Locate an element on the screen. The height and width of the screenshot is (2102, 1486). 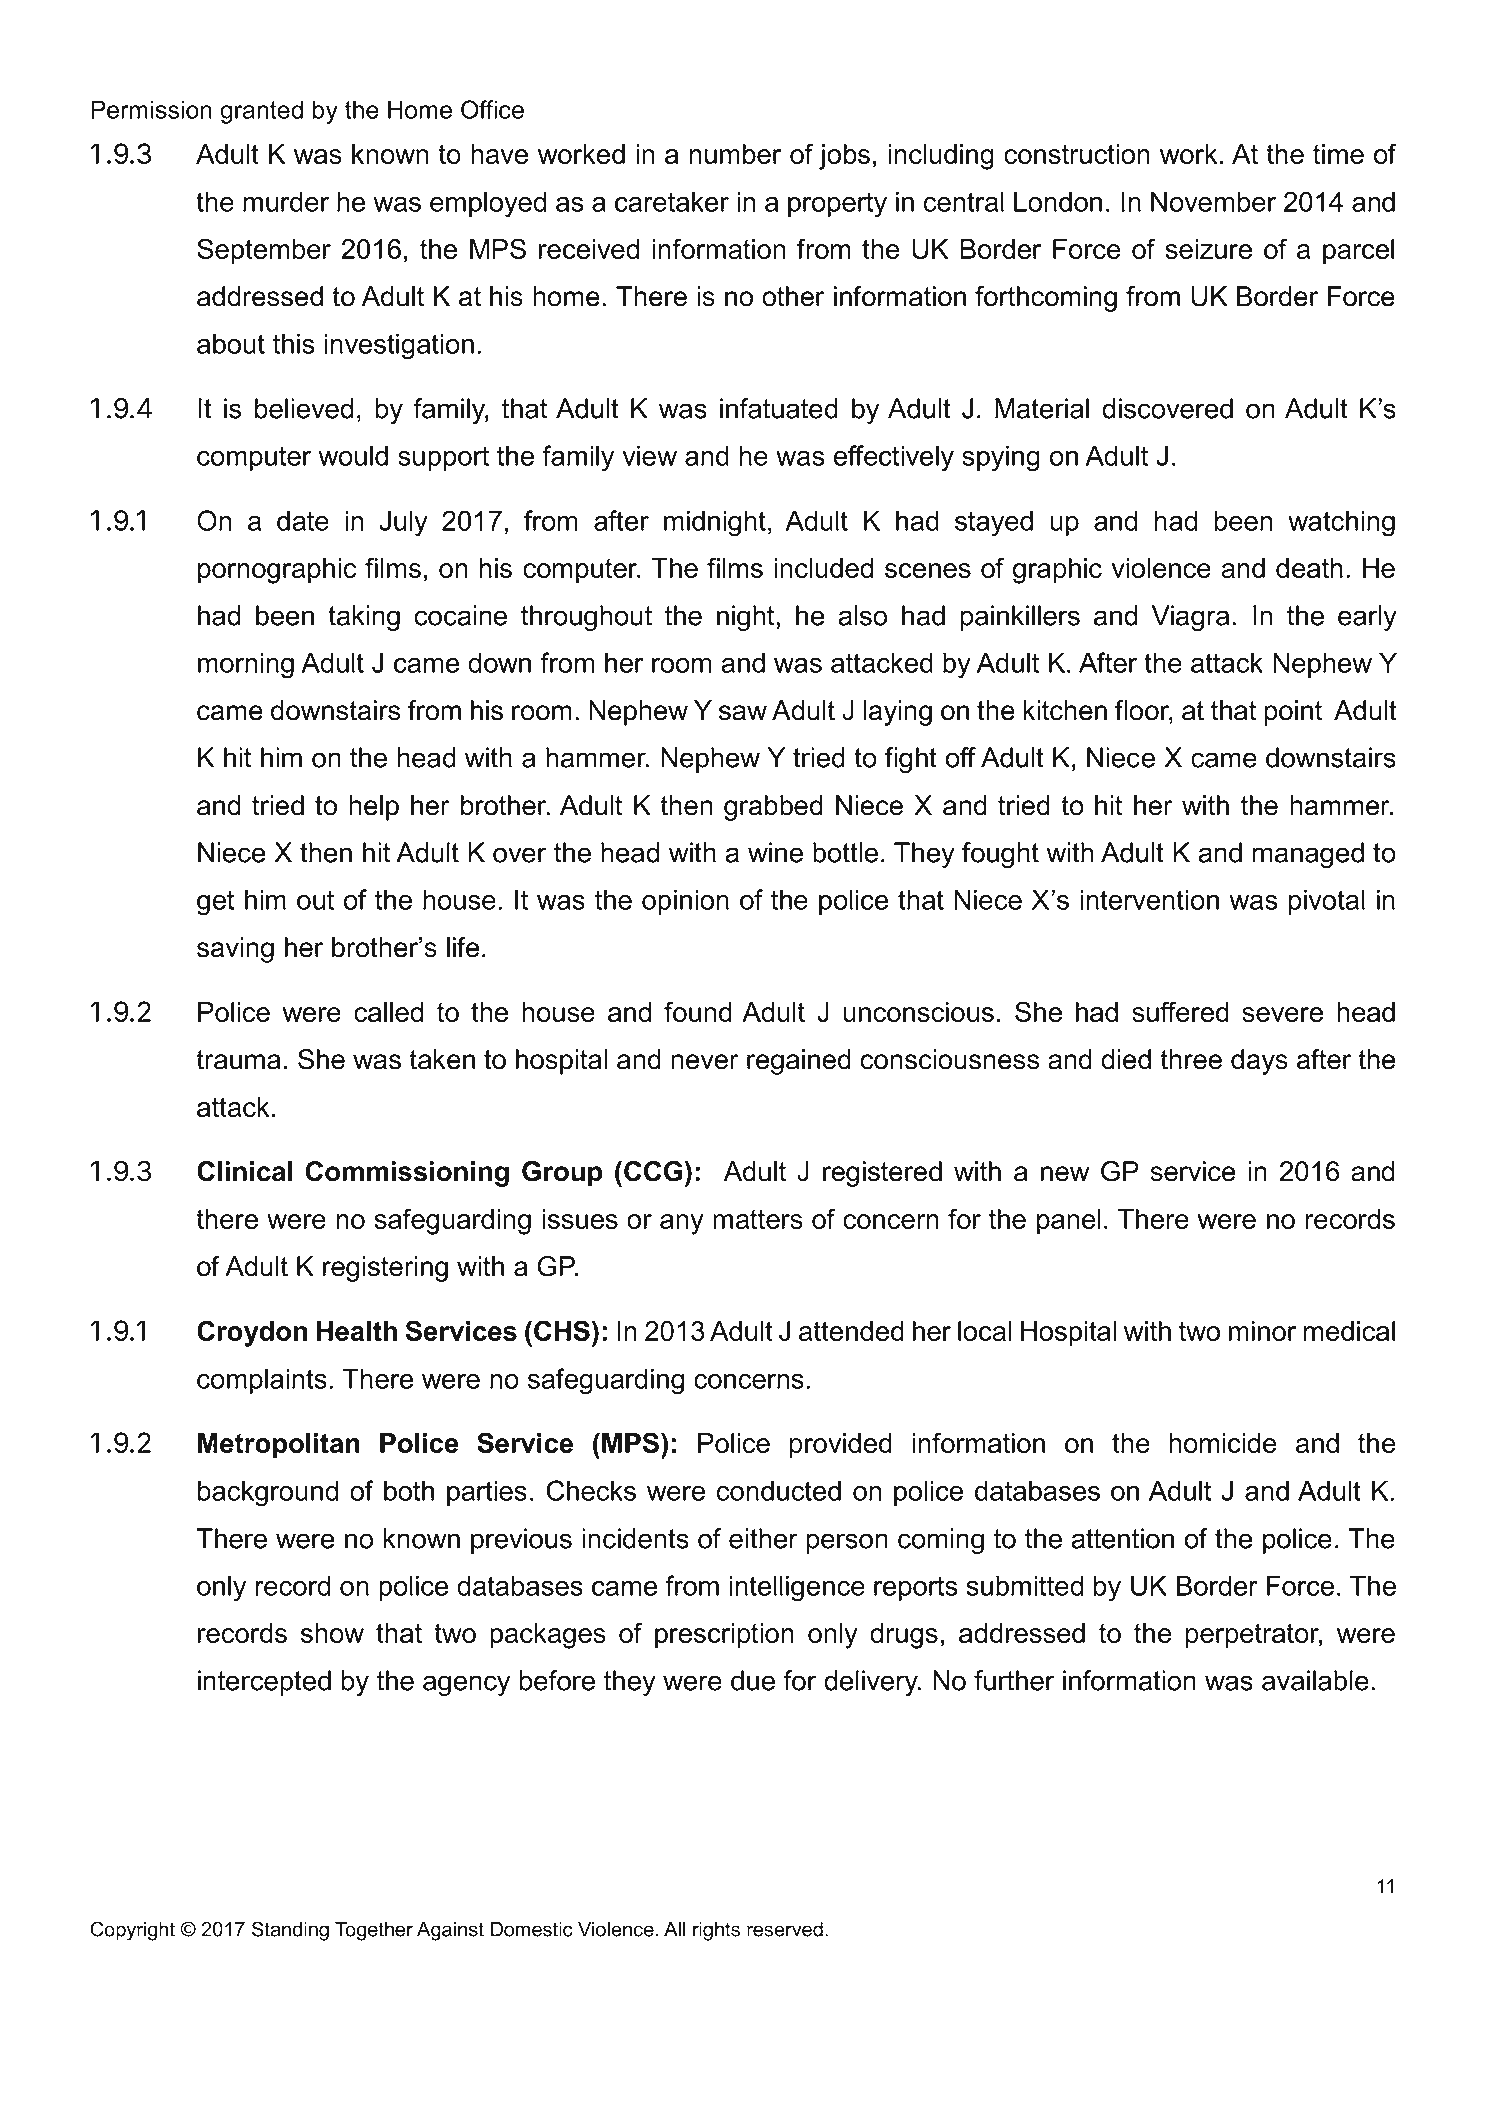
trauma is located at coordinates (238, 1060).
